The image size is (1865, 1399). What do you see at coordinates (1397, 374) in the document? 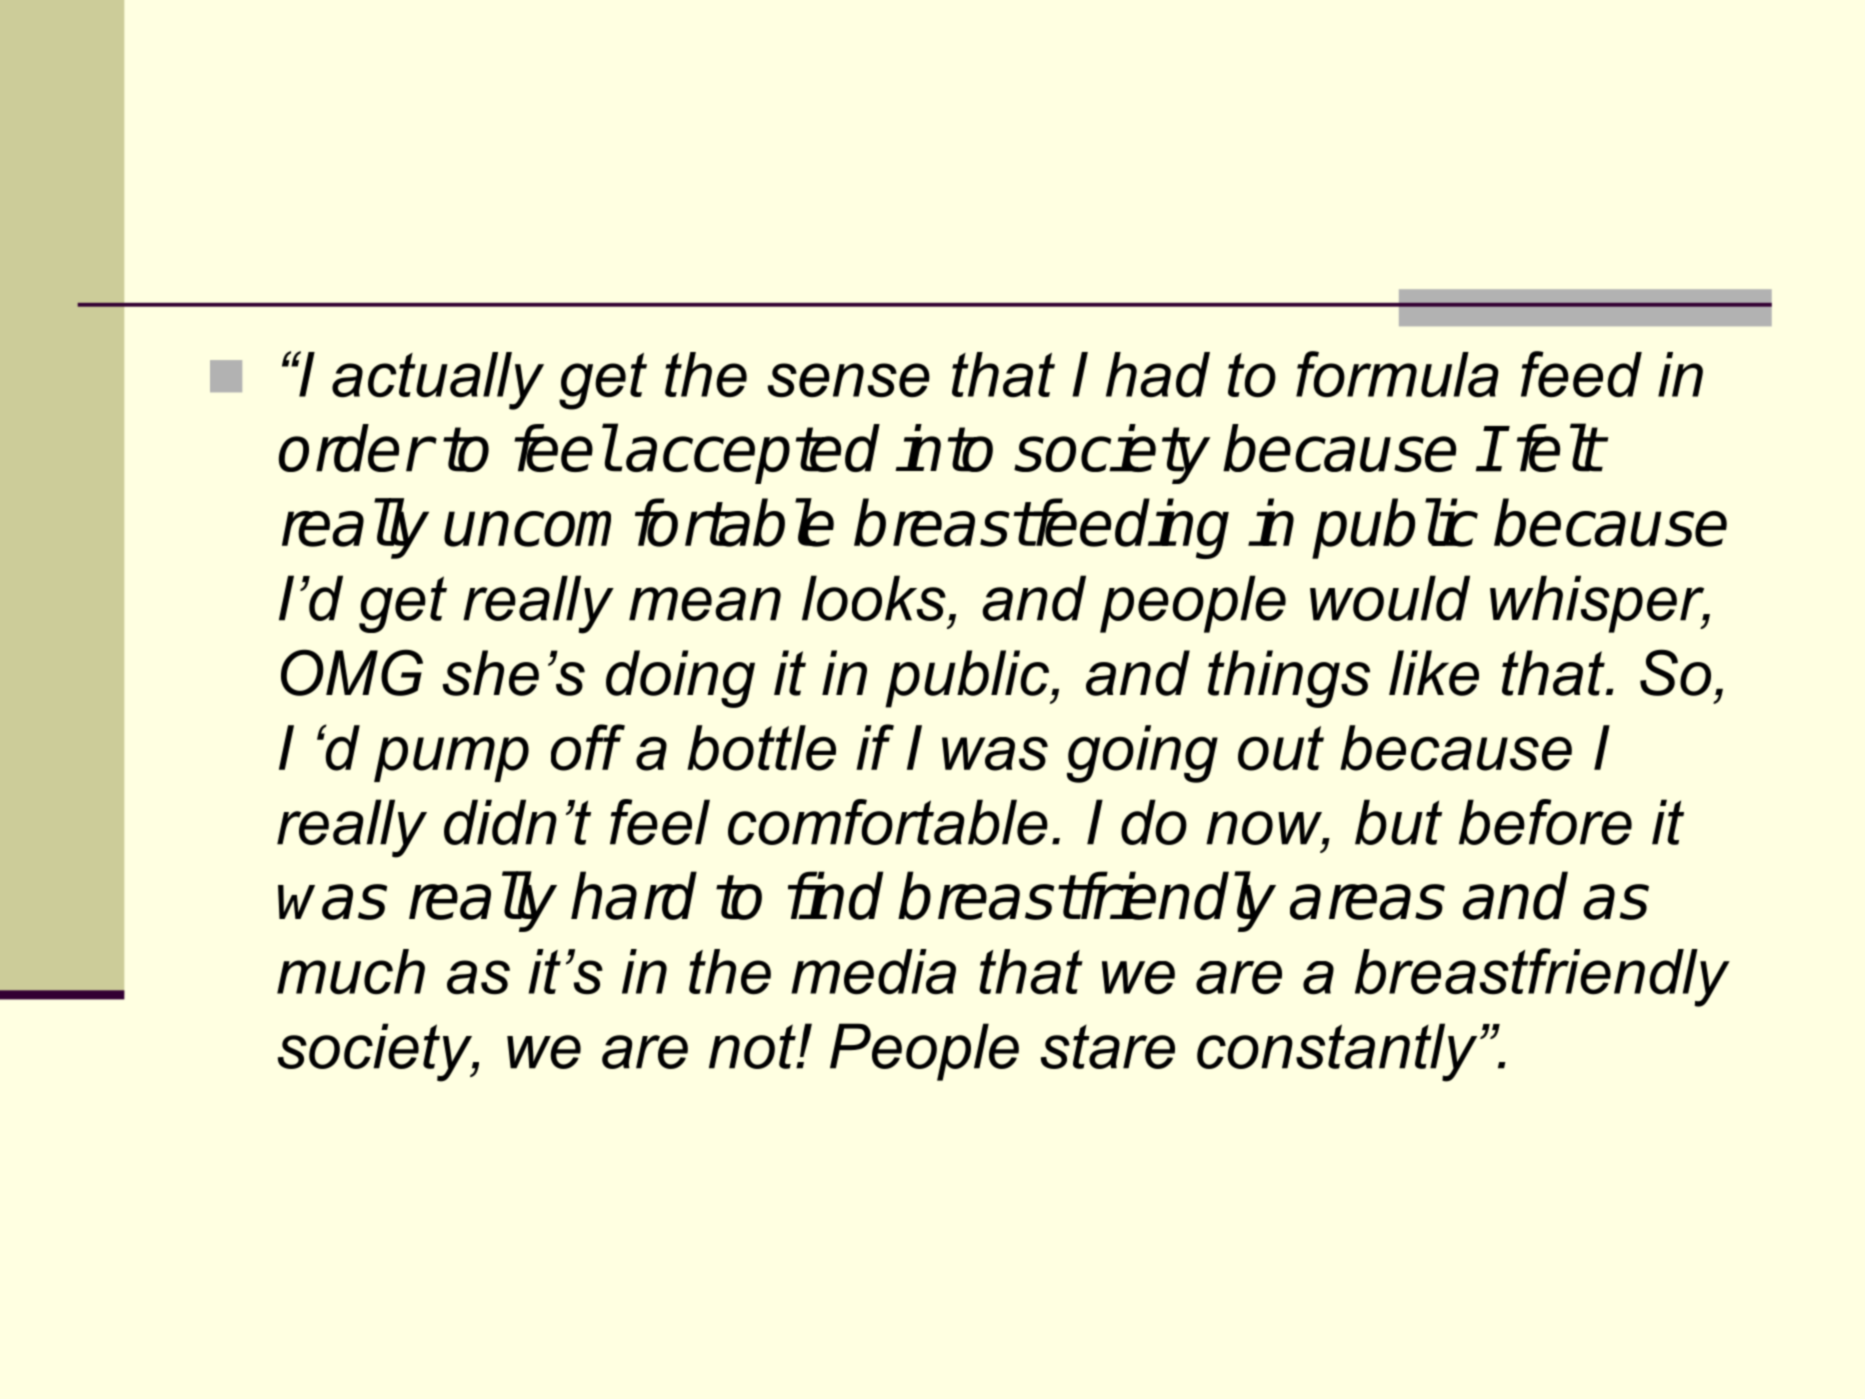
I see `formula` at bounding box center [1397, 374].
